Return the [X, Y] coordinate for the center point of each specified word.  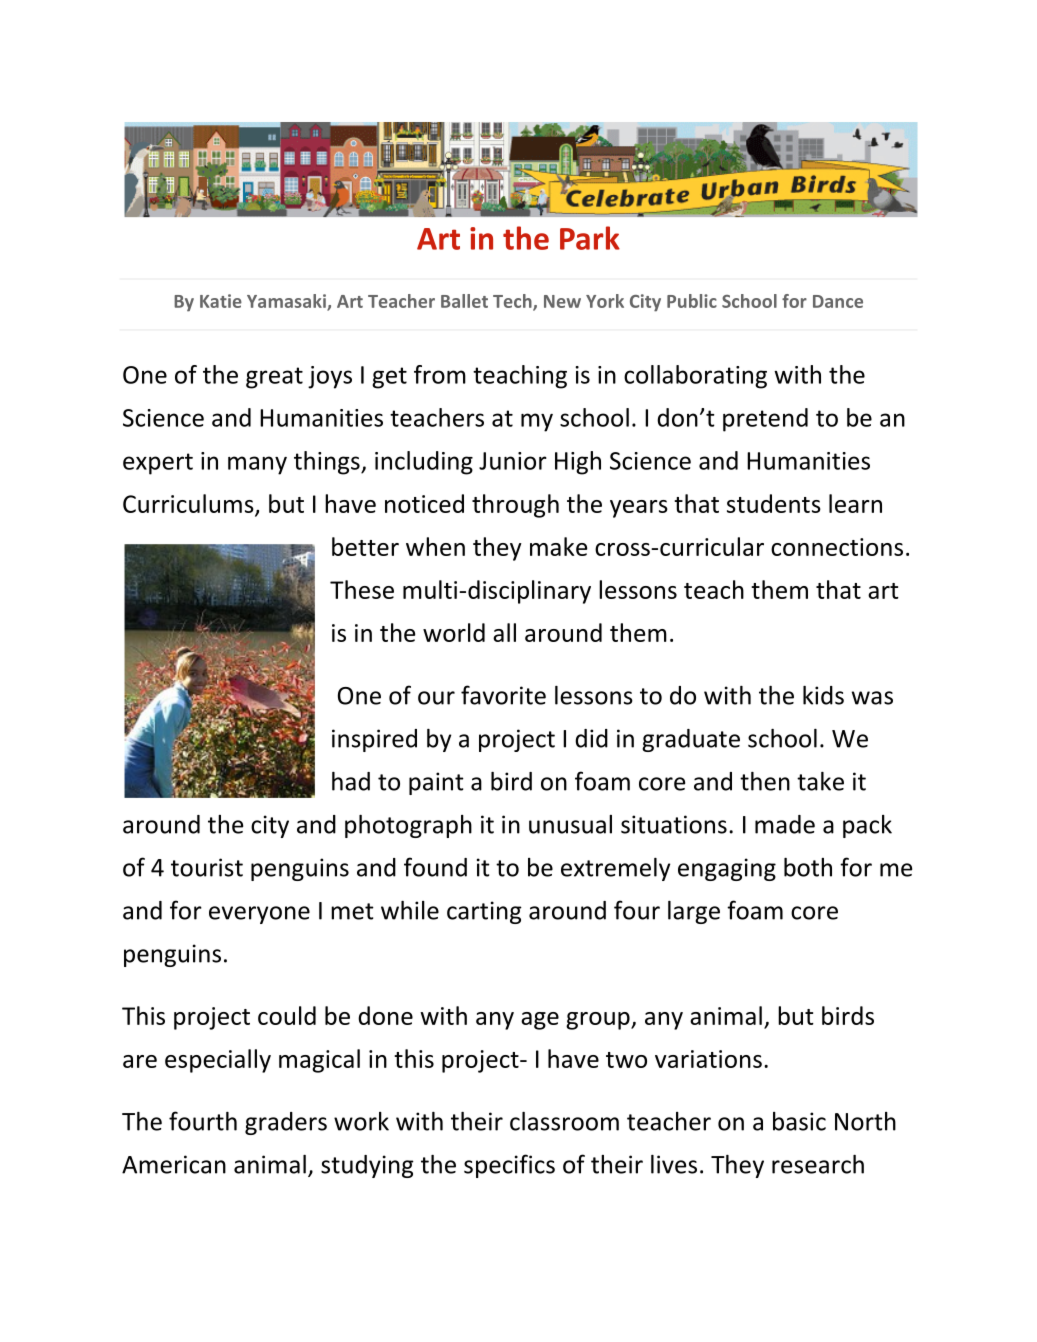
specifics [509, 1166]
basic [799, 1121]
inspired [374, 740]
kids [823, 695]
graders [286, 1123]
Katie [221, 301]
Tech [513, 302]
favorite [503, 695]
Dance [838, 301]
